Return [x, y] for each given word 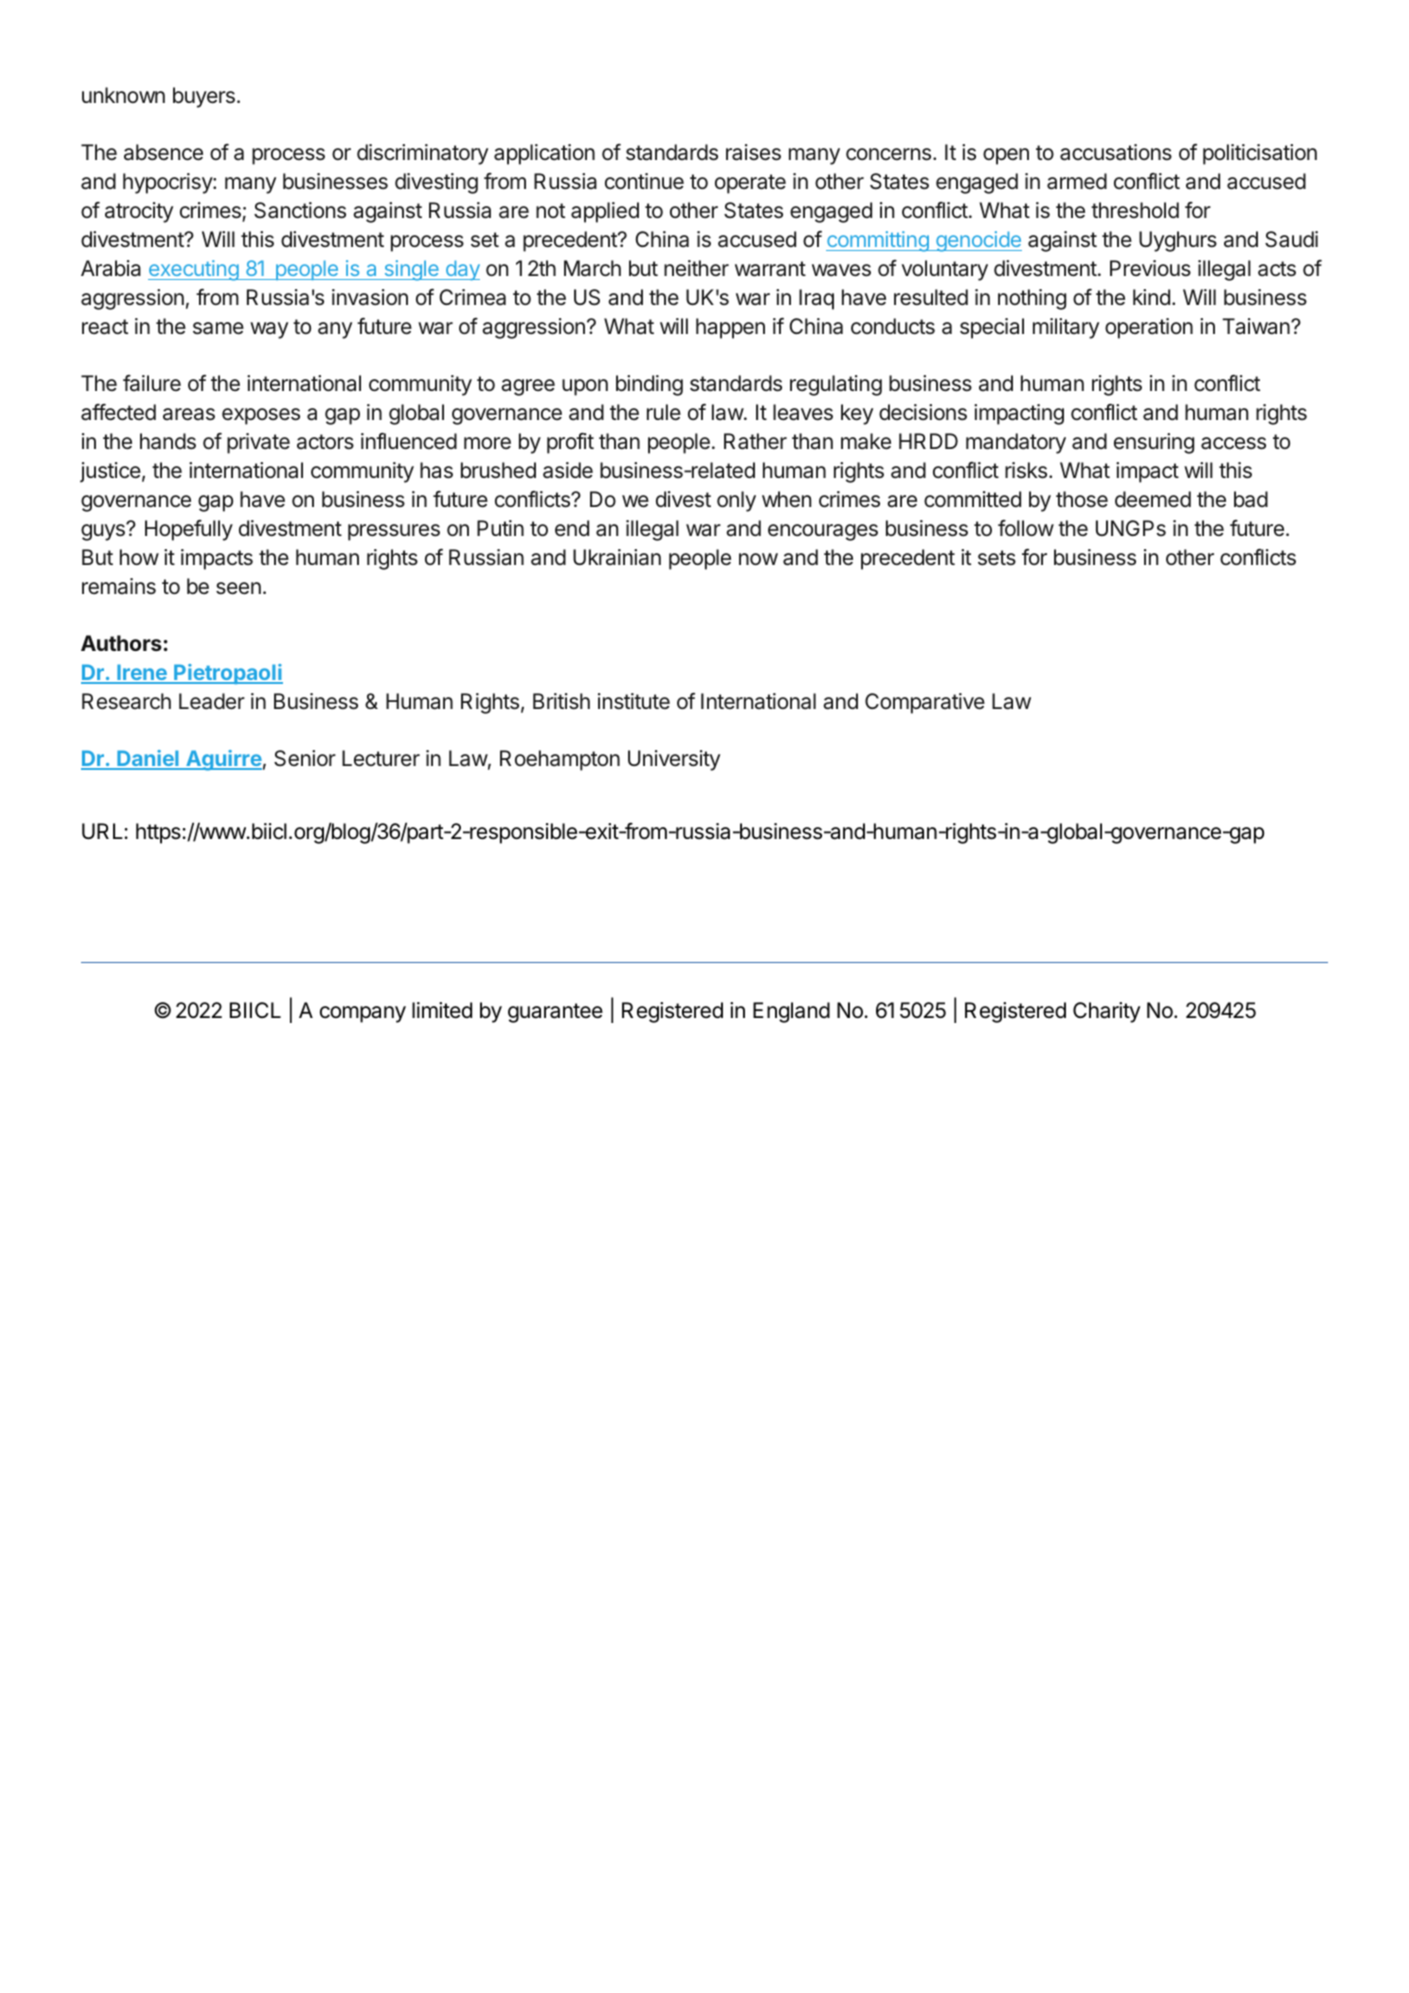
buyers [204, 97]
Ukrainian [617, 557]
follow [1026, 528]
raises [753, 152]
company [363, 1014]
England [791, 1012]
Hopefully [189, 530]
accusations [1116, 152]
